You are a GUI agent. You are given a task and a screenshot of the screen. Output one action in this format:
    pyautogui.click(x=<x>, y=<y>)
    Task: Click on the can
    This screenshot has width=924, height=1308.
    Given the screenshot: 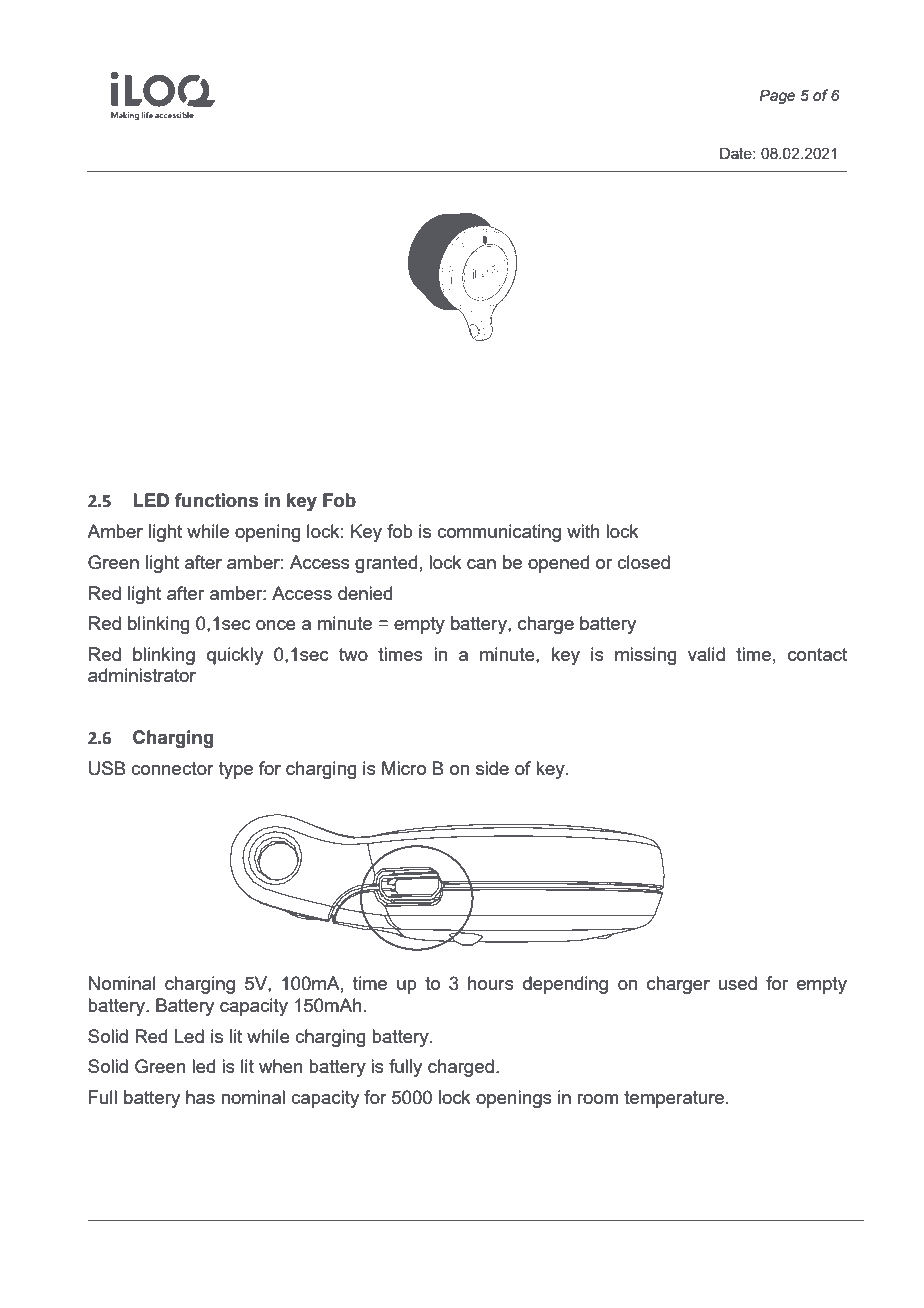 What is the action you would take?
    pyautogui.click(x=481, y=564)
